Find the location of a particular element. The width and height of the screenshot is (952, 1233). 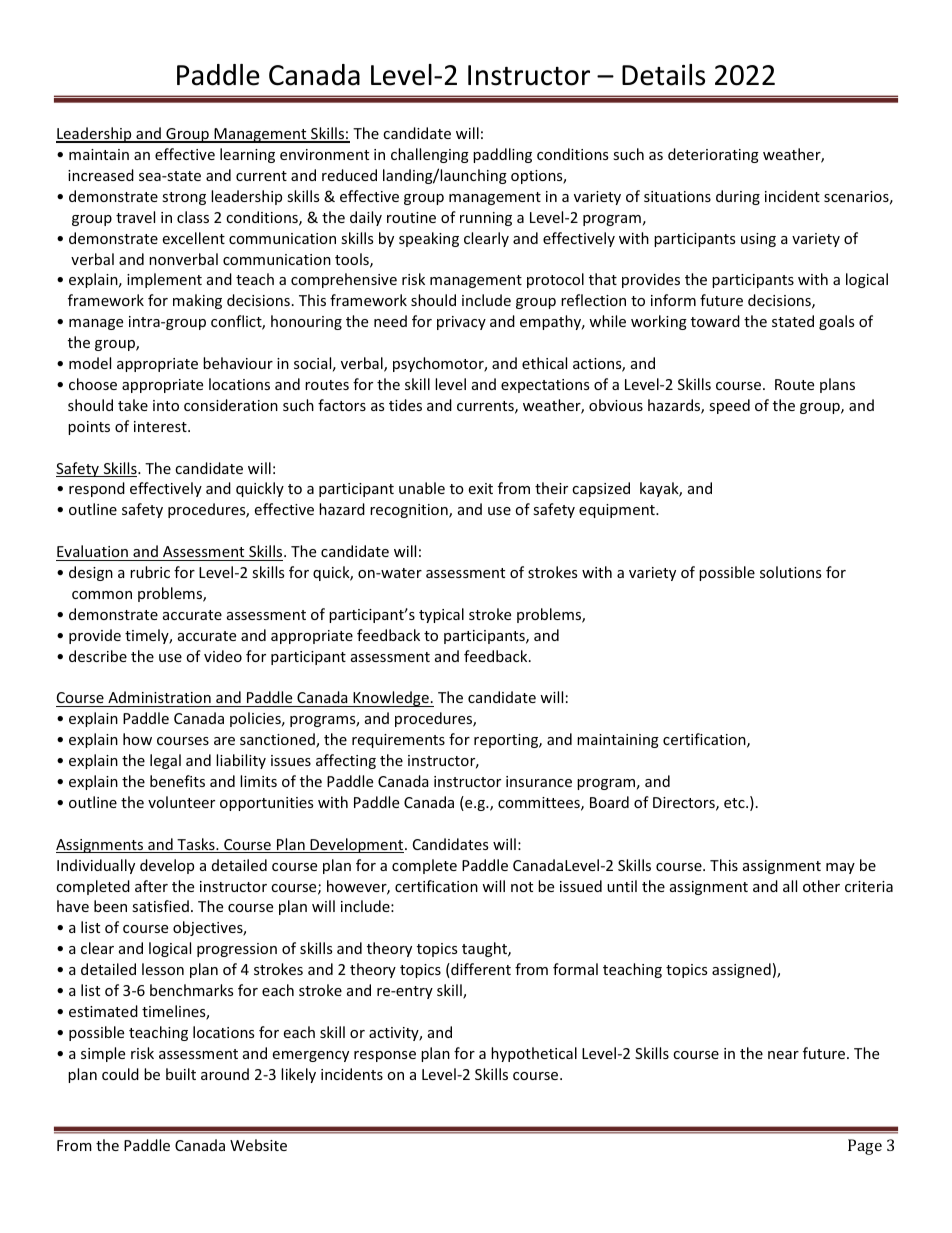

learning is located at coordinates (247, 155).
